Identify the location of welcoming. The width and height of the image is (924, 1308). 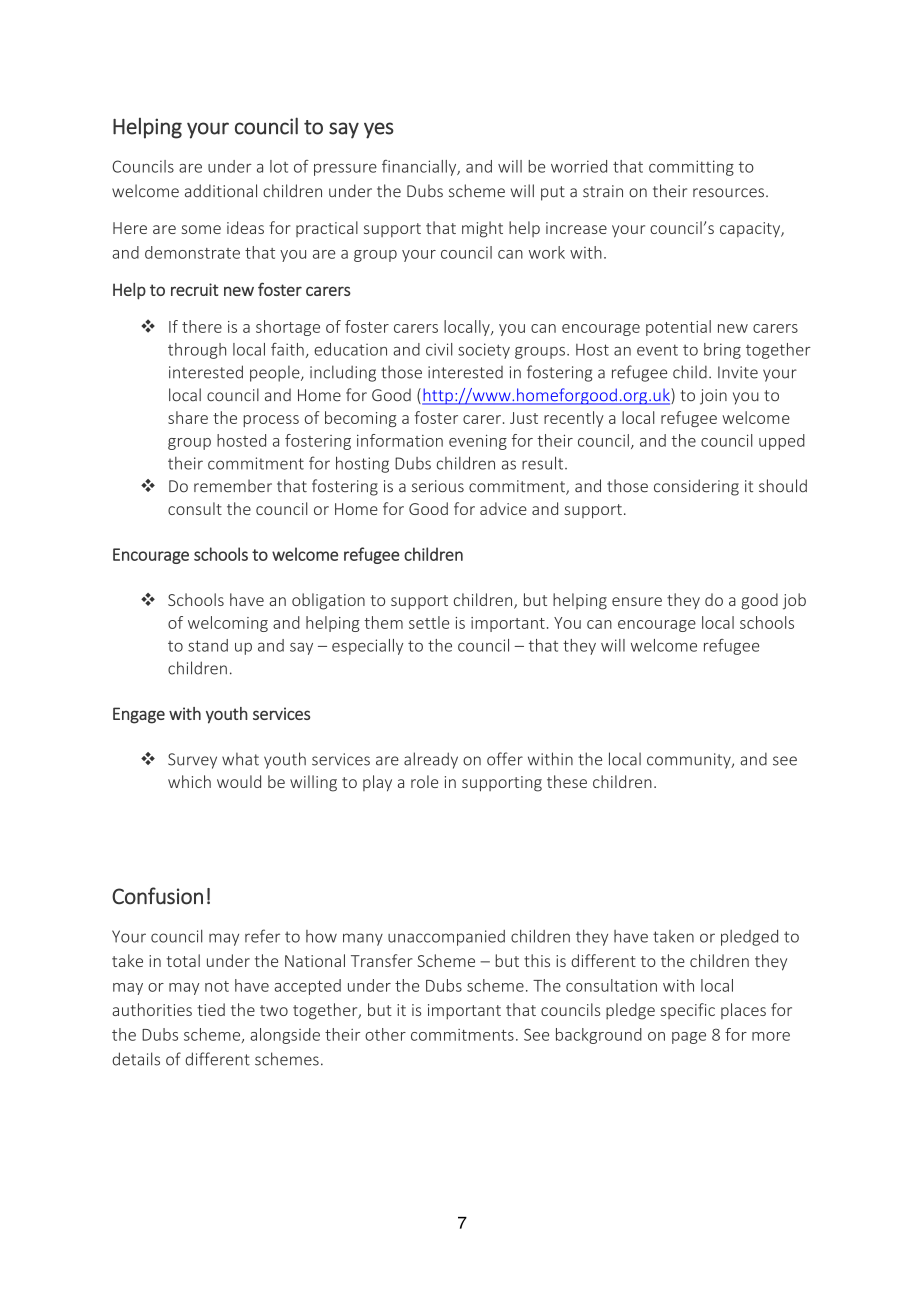
(228, 624).
